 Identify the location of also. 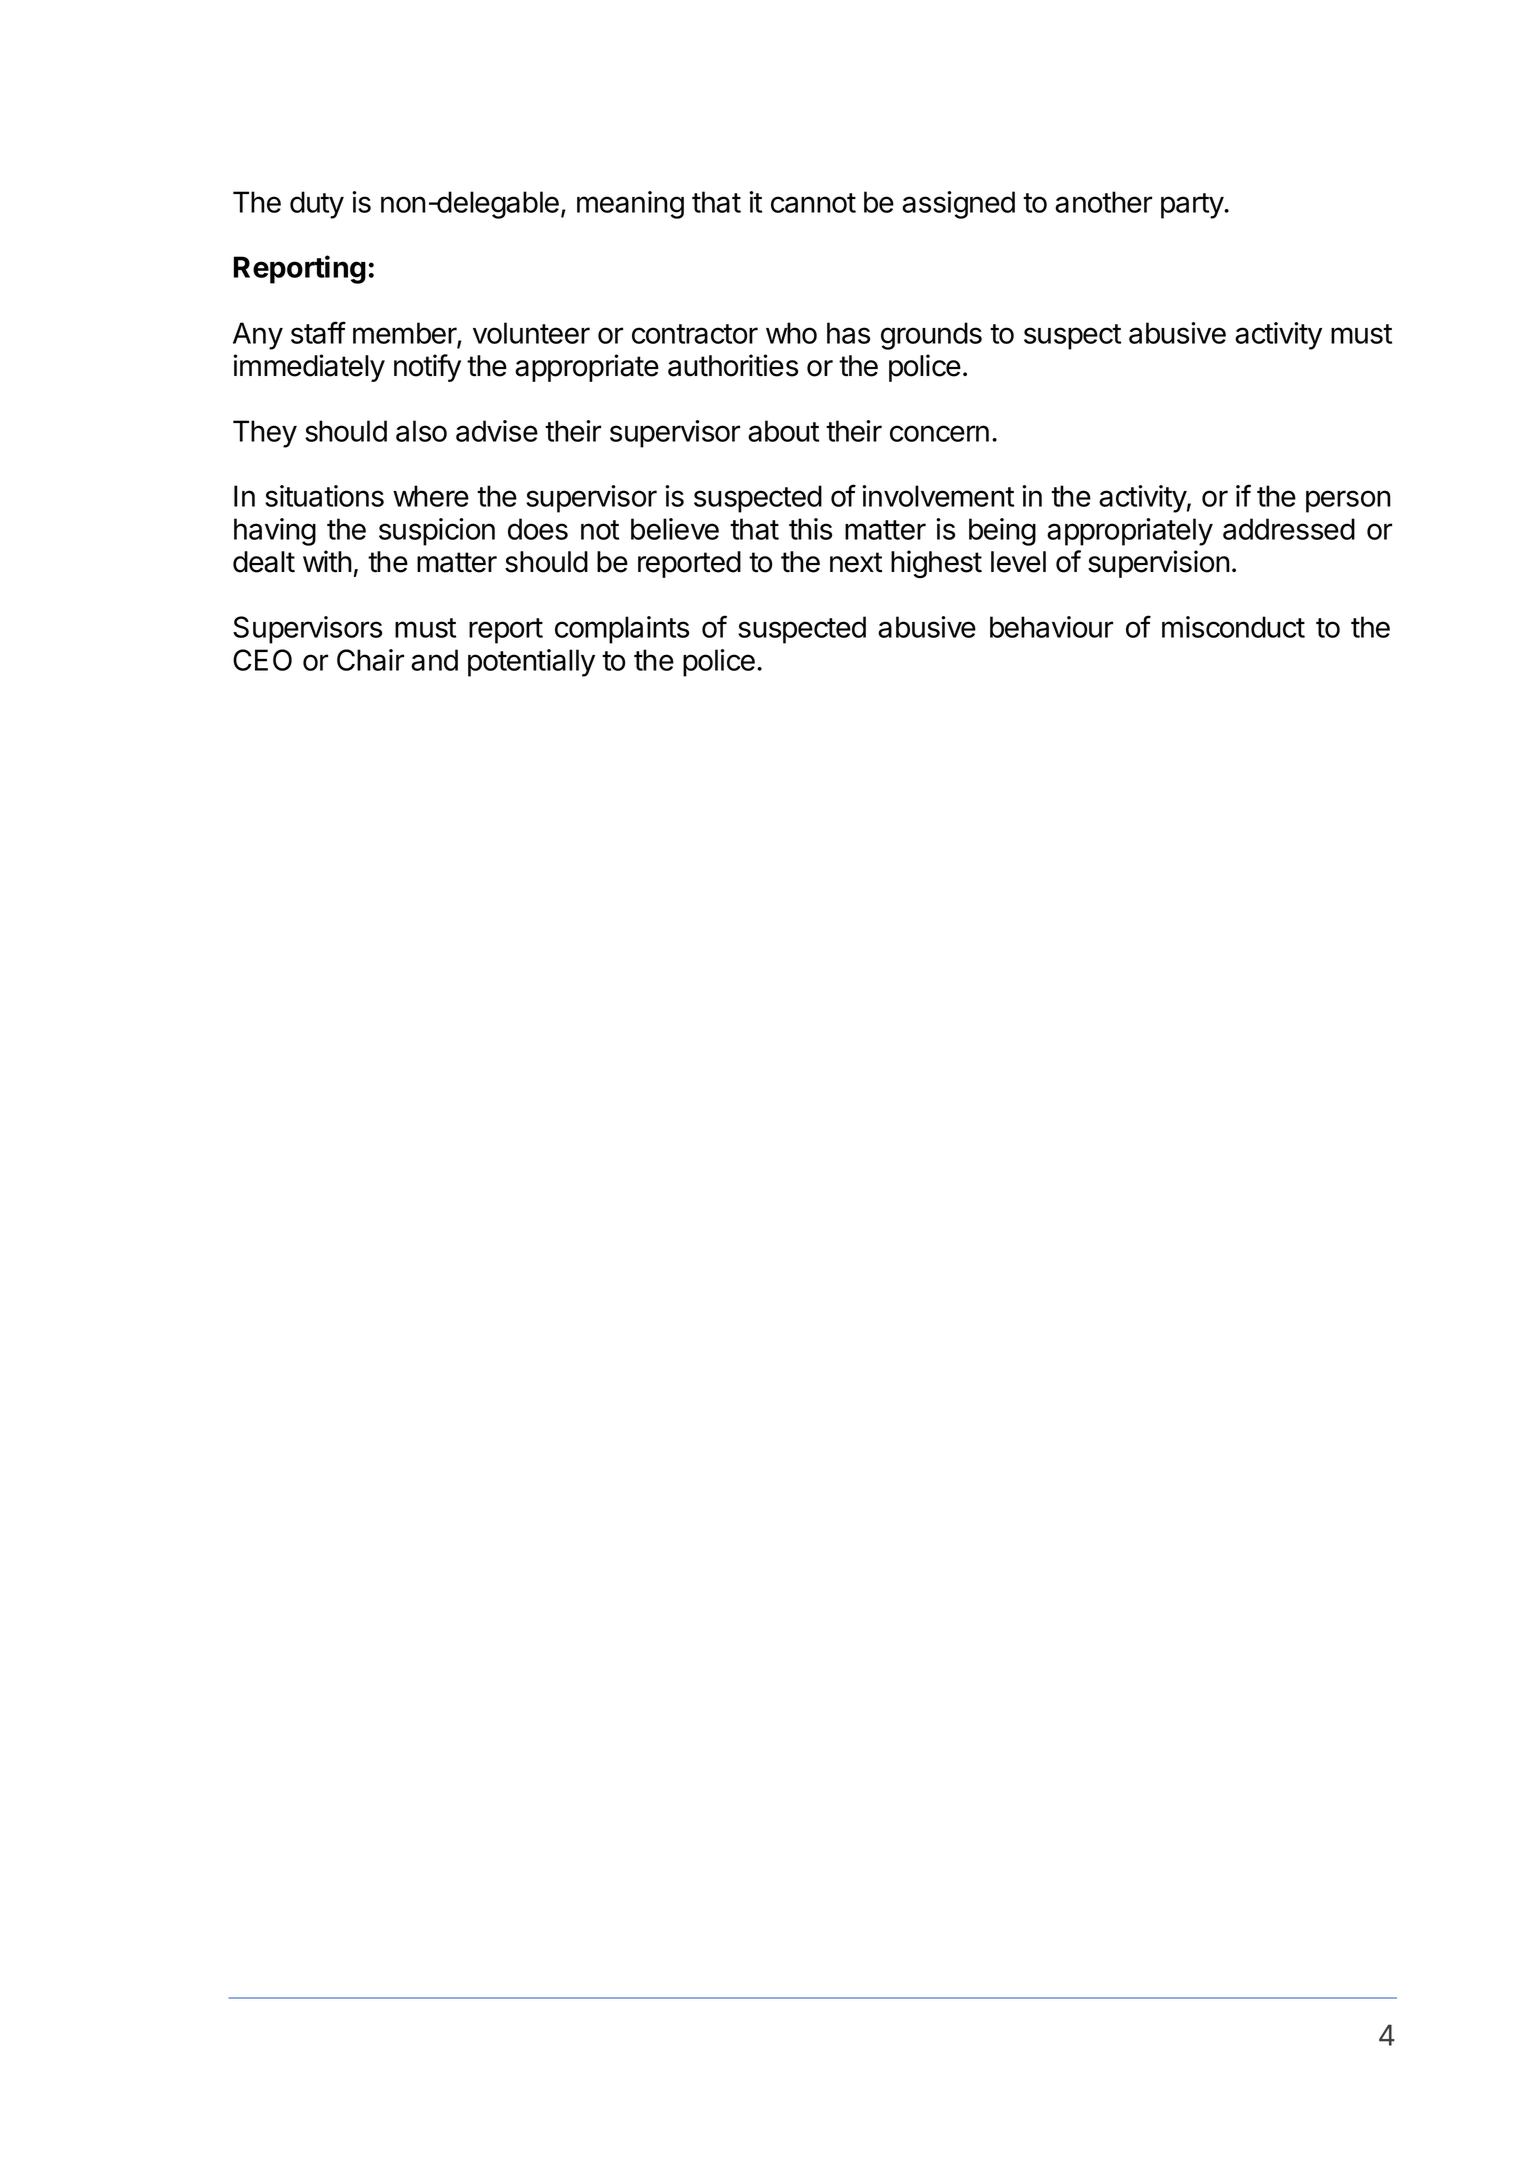
(421, 431).
